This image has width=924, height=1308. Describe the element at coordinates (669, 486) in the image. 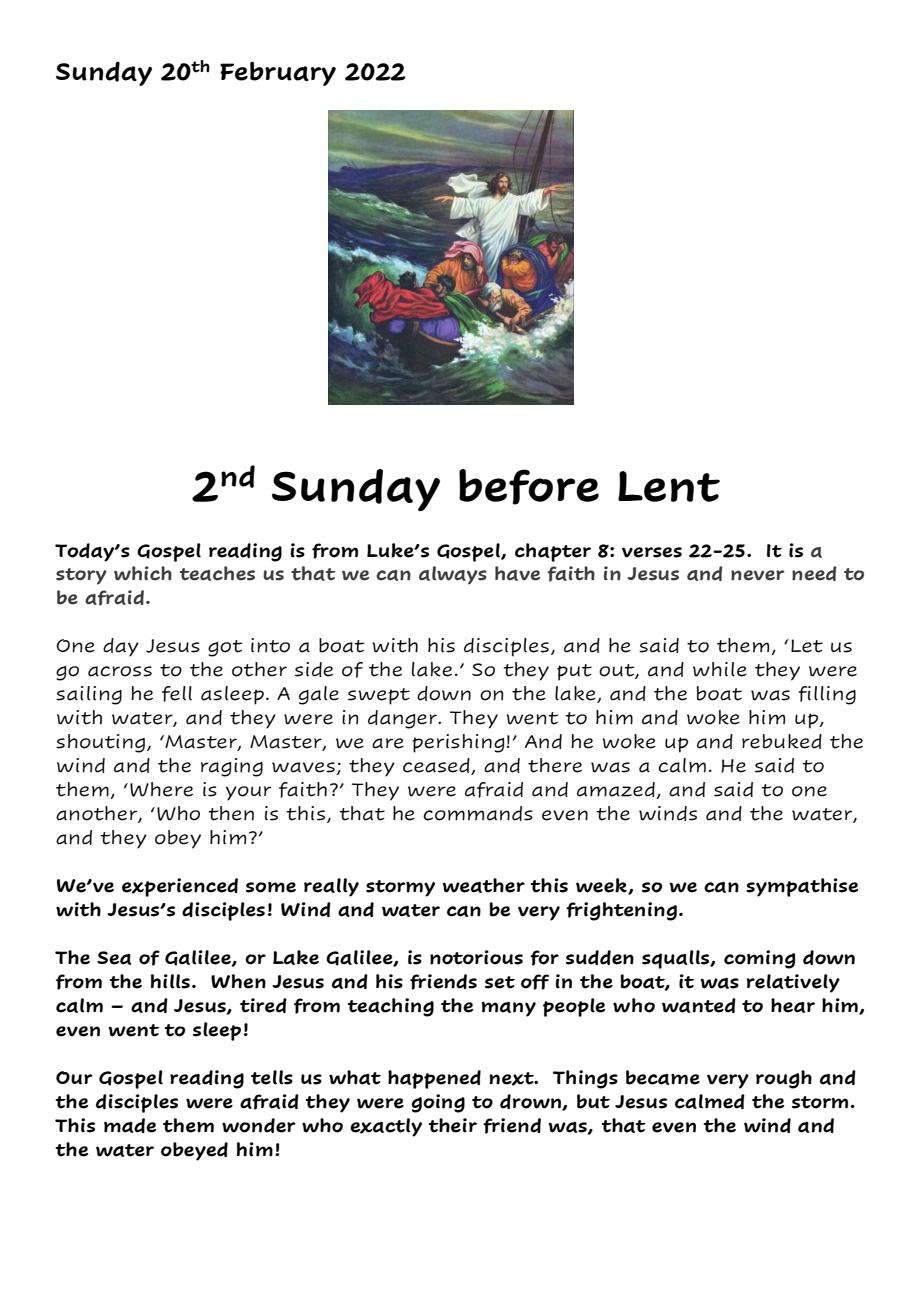

I see `Lent` at that location.
